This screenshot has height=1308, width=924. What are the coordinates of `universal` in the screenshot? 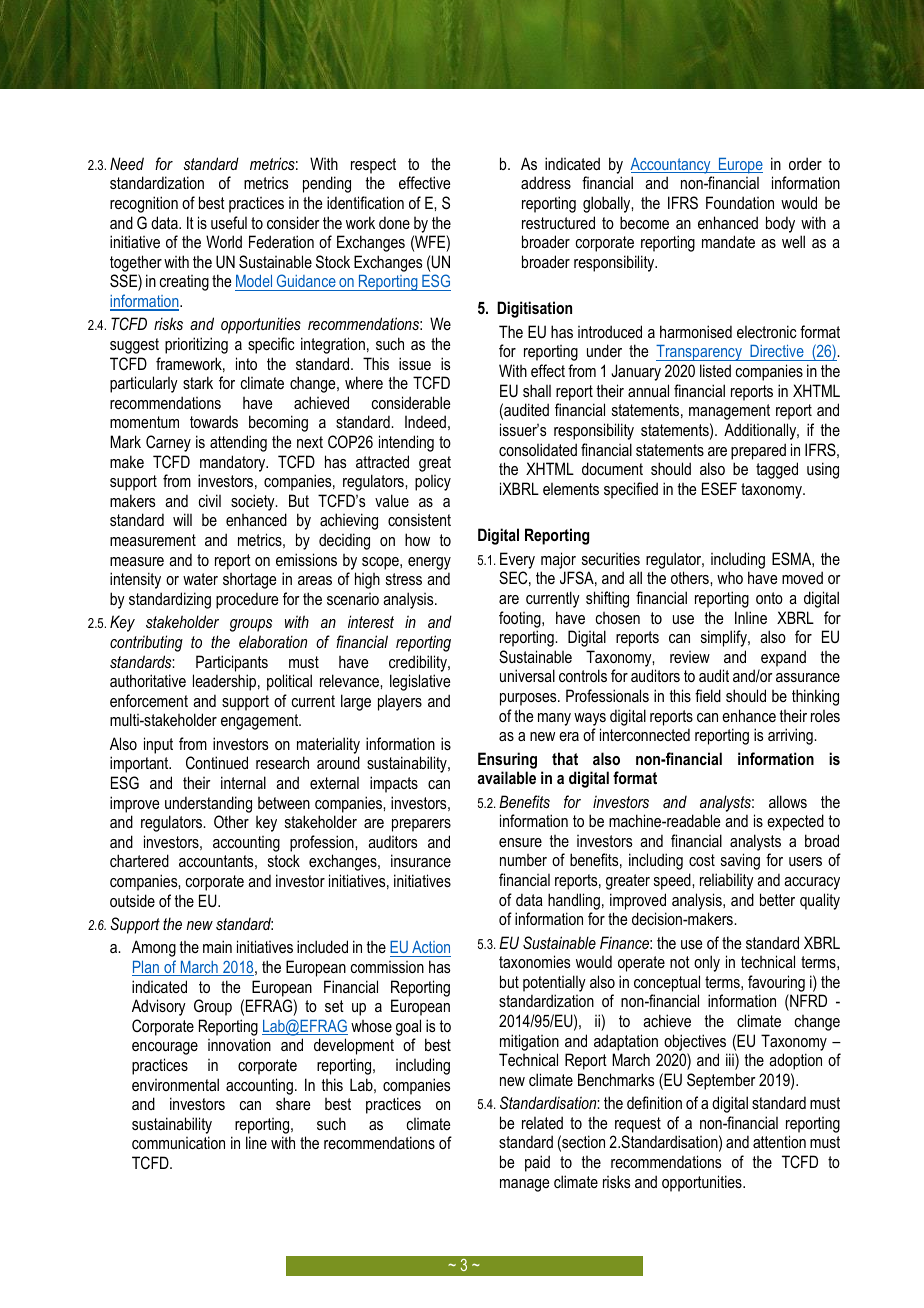 It's located at (527, 675).
